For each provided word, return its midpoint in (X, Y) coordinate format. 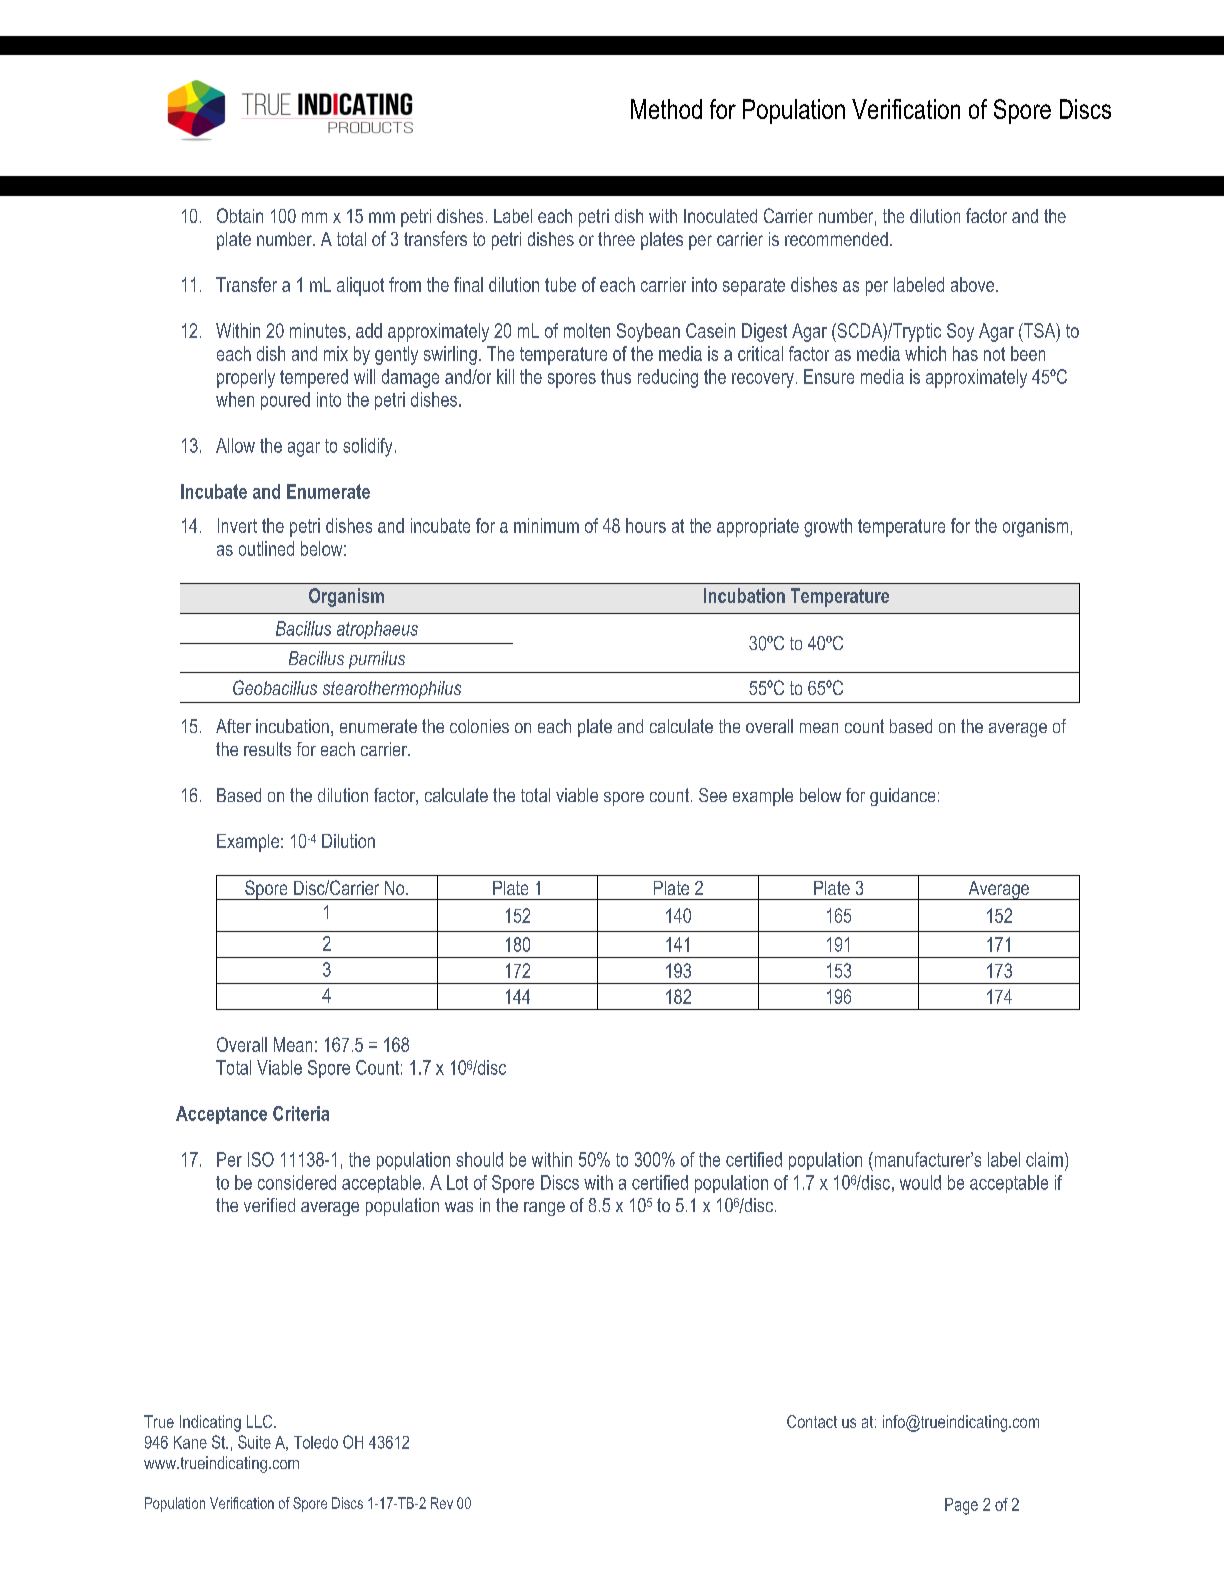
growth (828, 527)
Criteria (301, 1113)
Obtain (240, 215)
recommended (836, 239)
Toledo (316, 1442)
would (920, 1182)
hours (646, 525)
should (479, 1159)
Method (666, 109)
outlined (266, 548)
